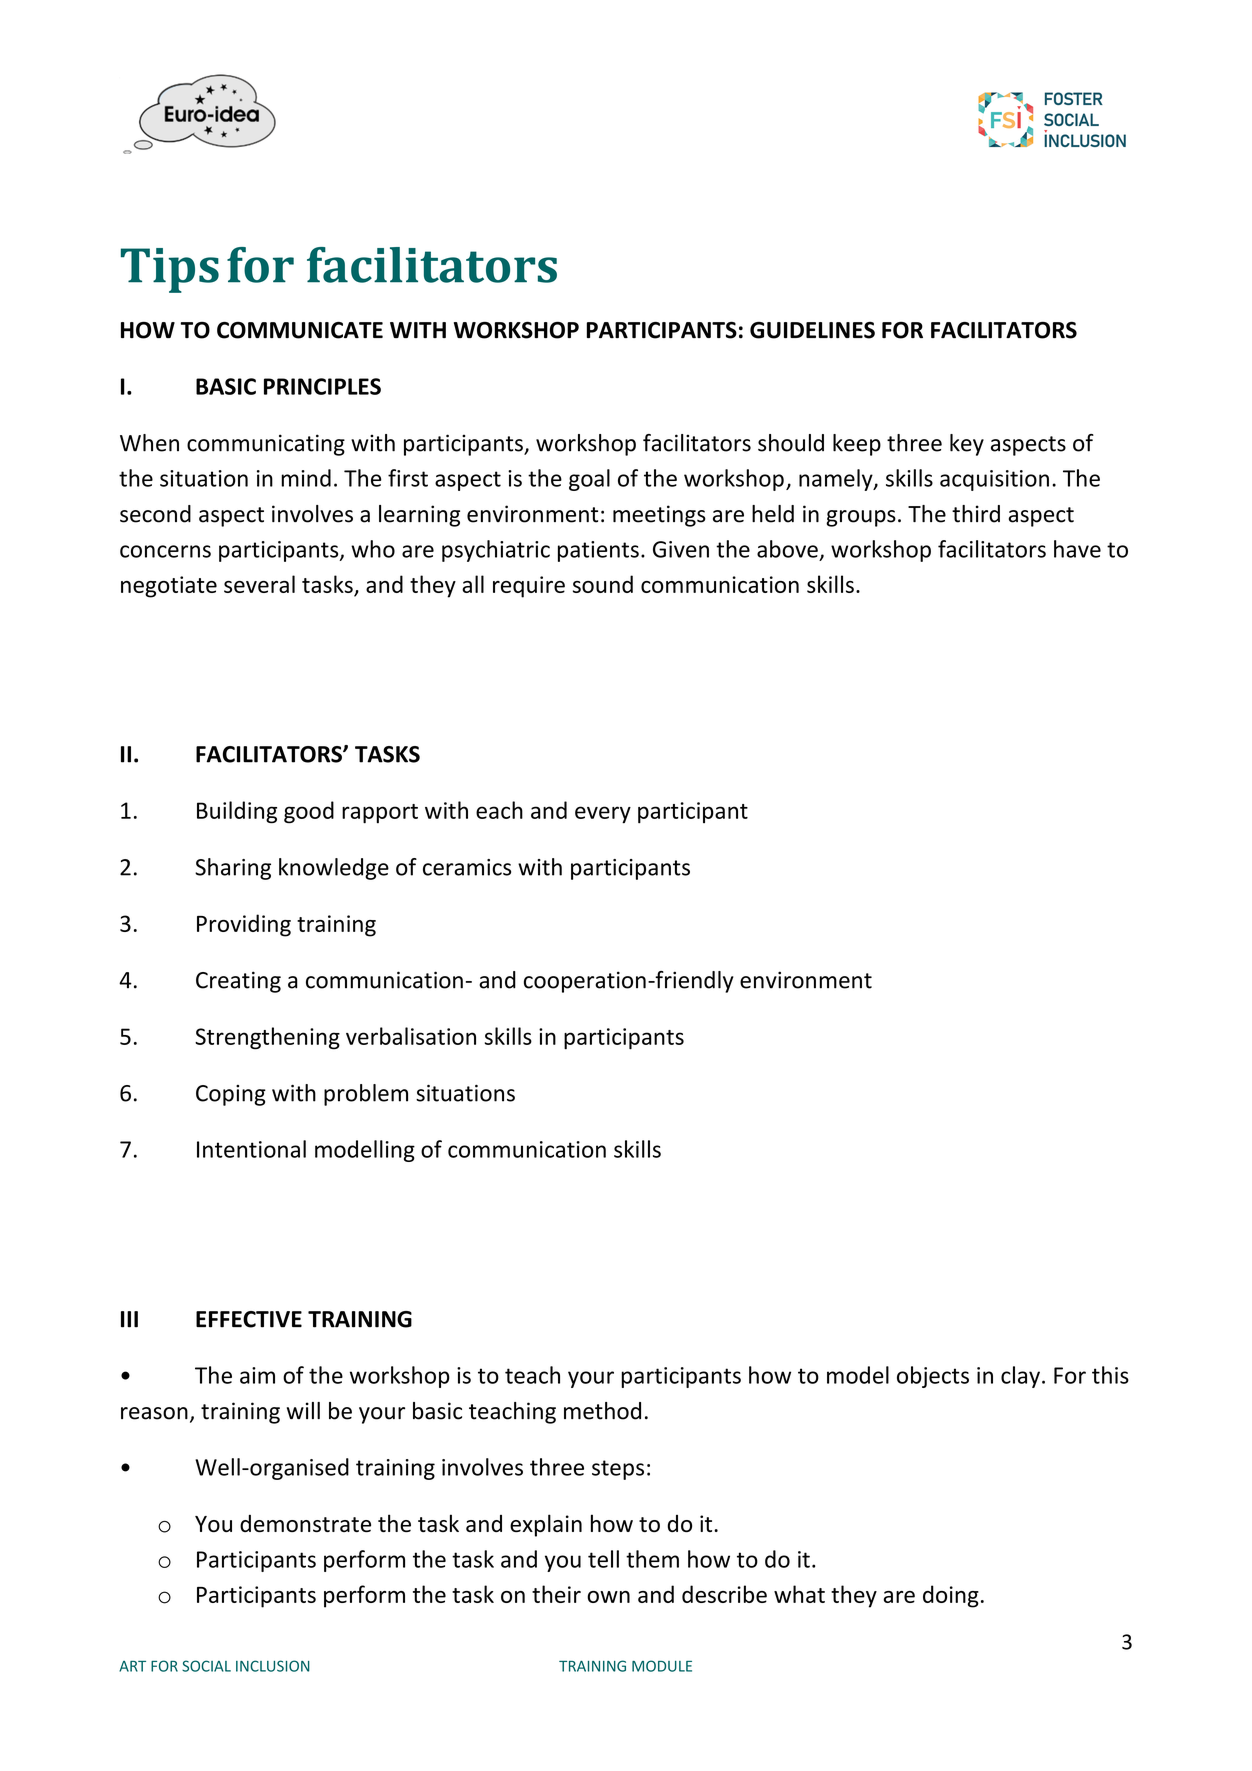  Describe the element at coordinates (238, 982) in the screenshot. I see `Creating` at that location.
